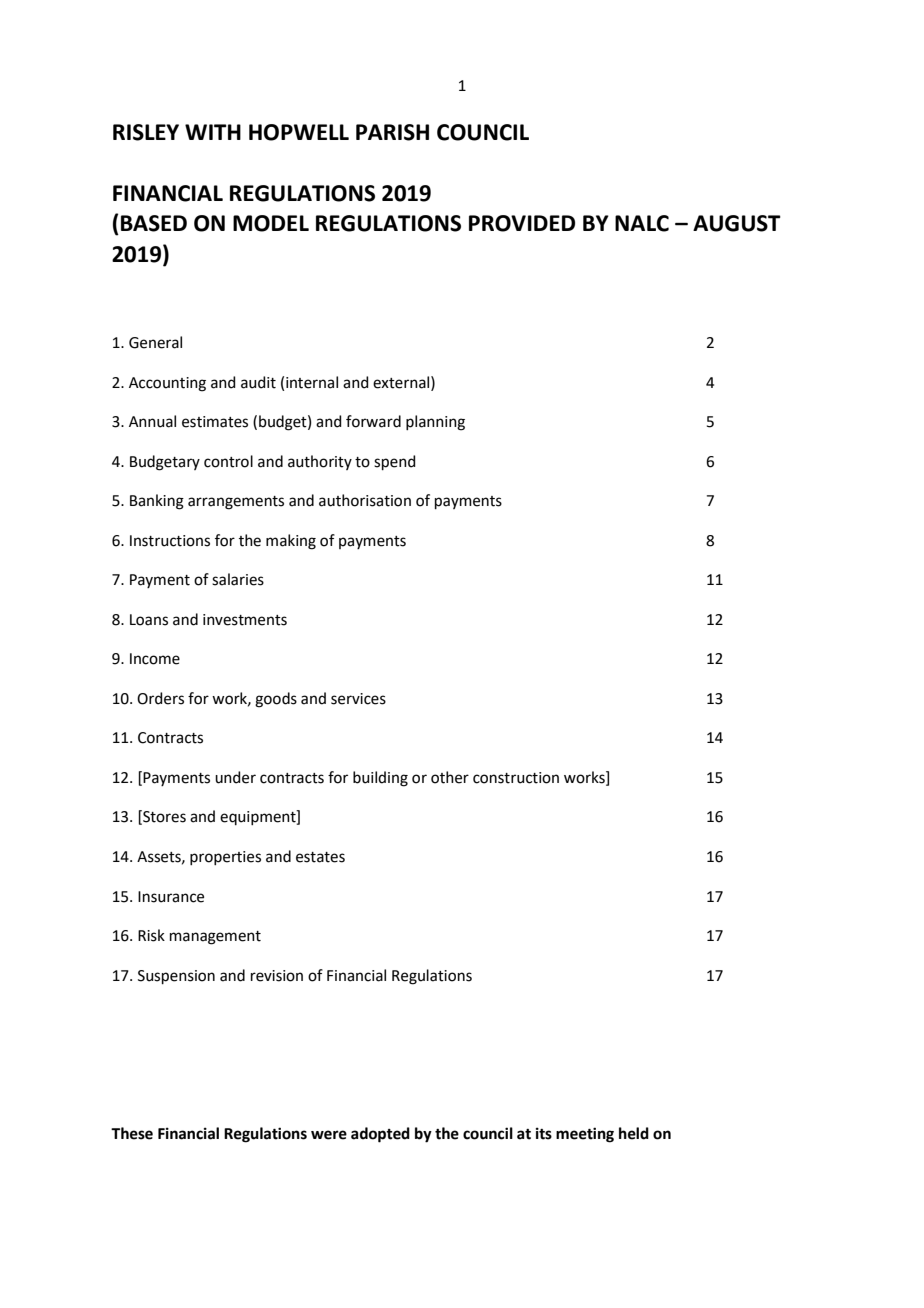 This document has height=1308, width=924. I want to click on WITH, so click(213, 132).
